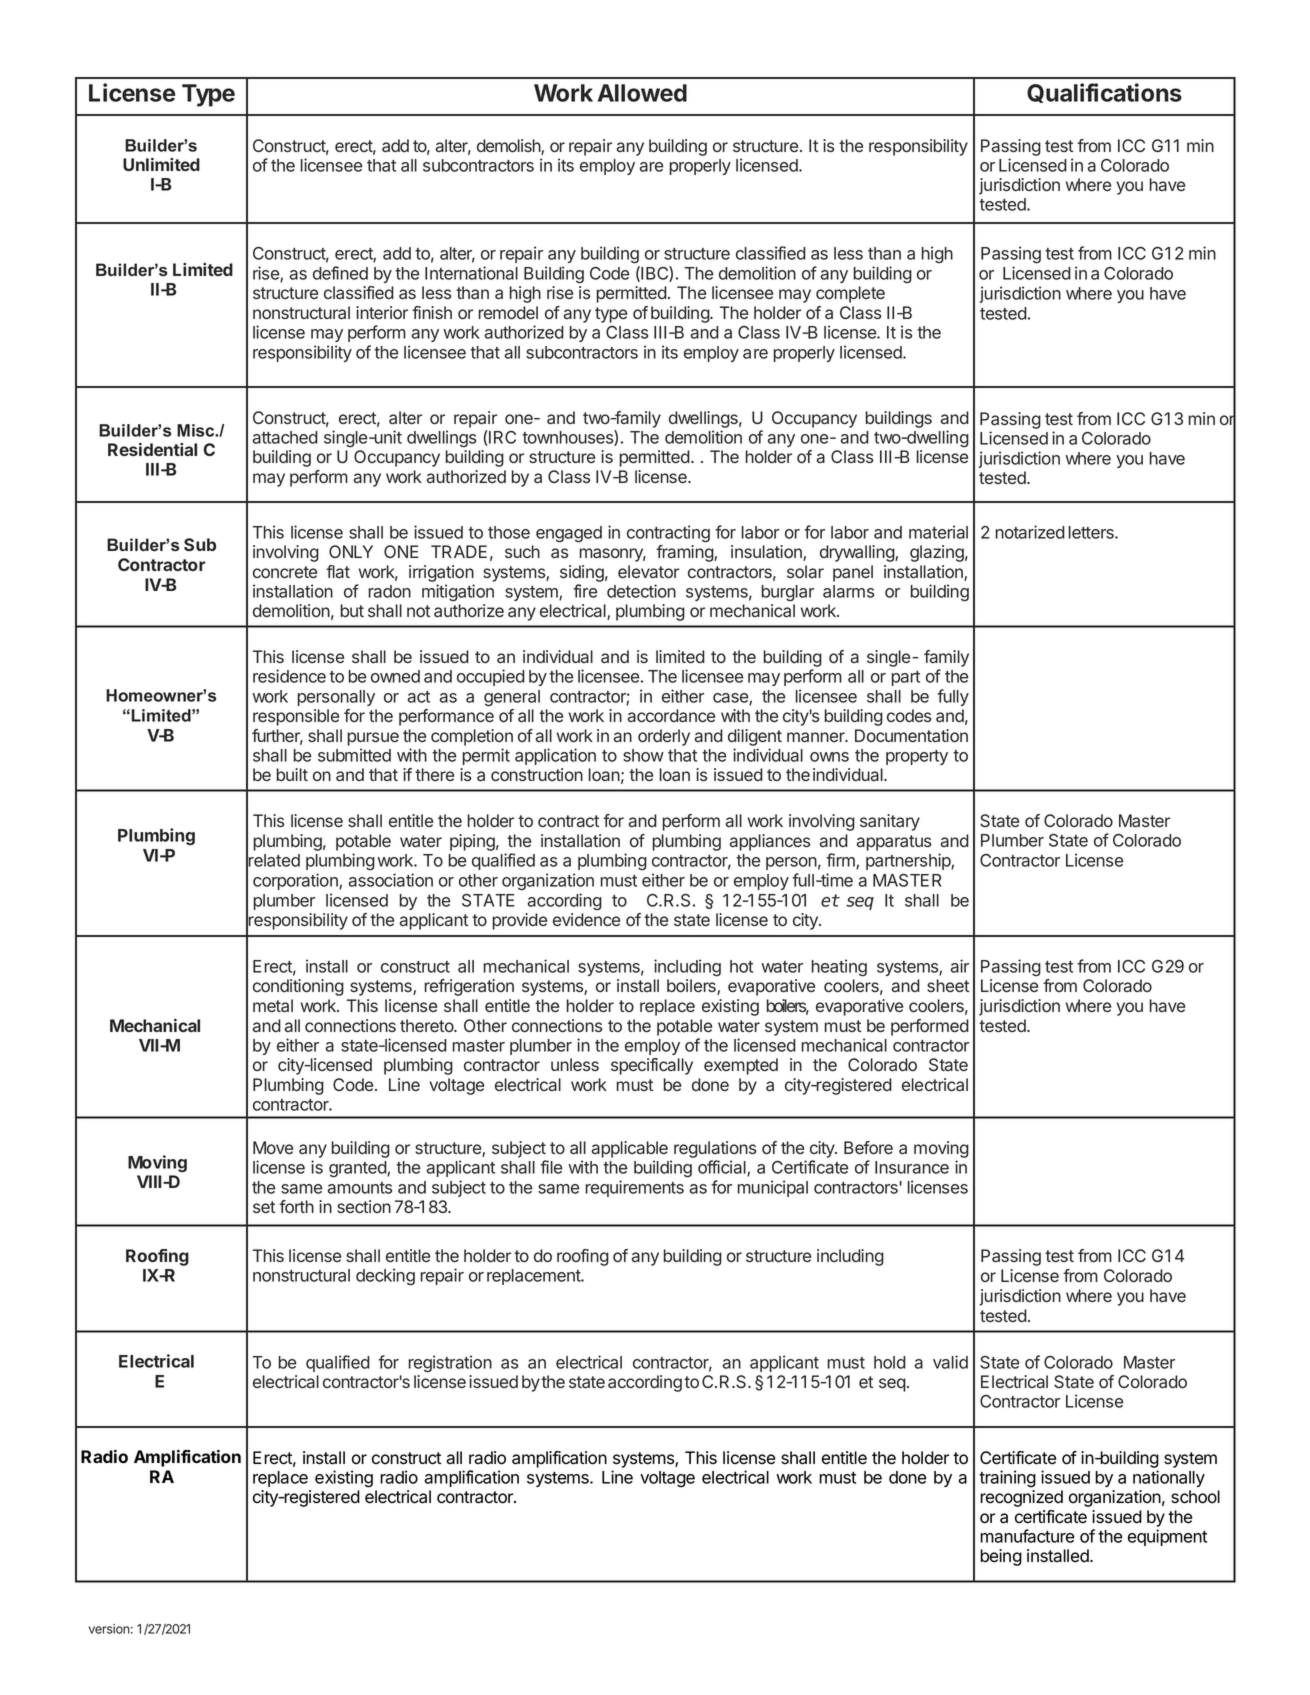 The image size is (1310, 1695). I want to click on Allowed, so click(642, 93).
